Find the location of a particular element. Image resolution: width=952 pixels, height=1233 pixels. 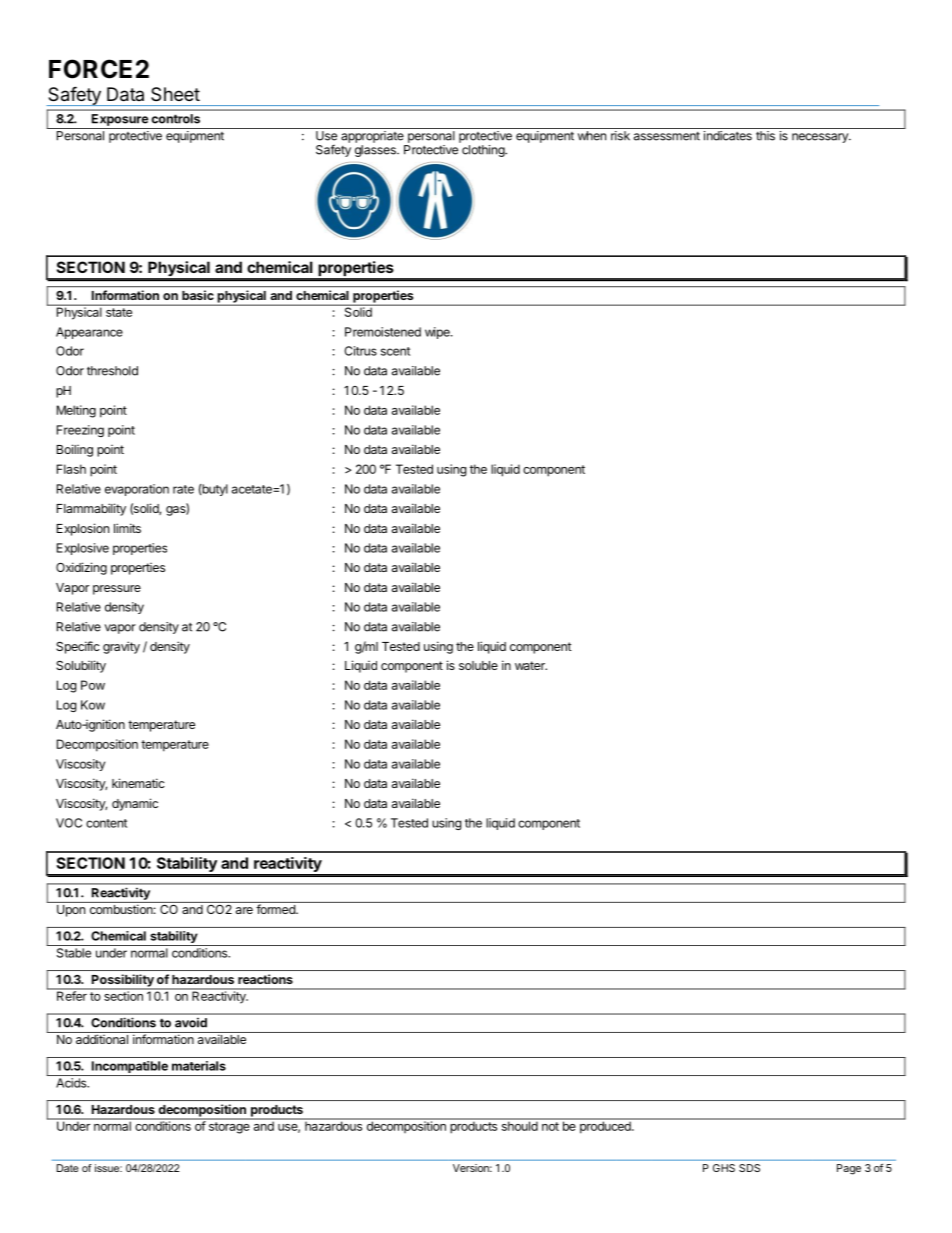

this is located at coordinates (765, 136).
